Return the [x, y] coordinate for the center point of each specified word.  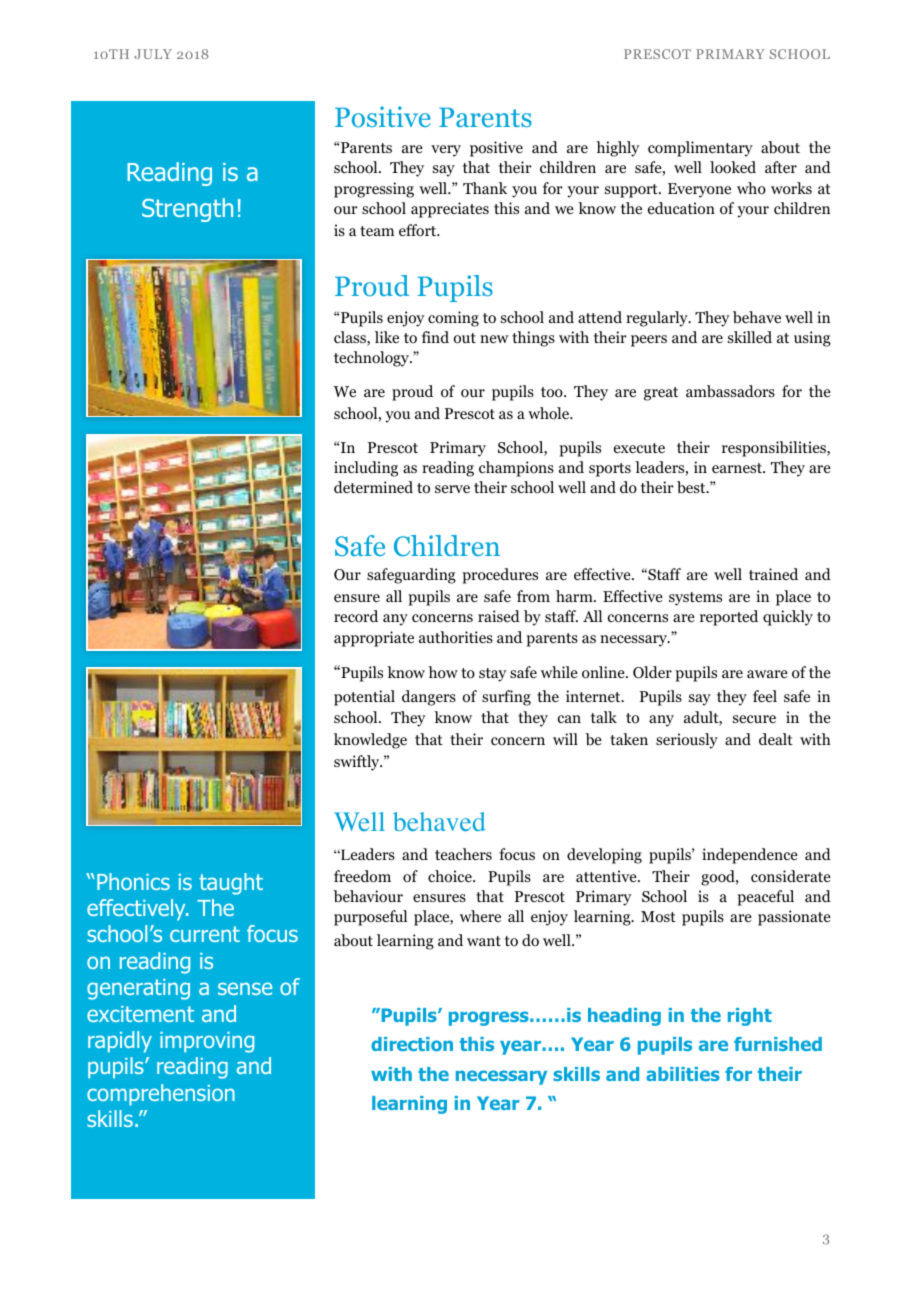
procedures [500, 576]
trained [773, 574]
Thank [485, 188]
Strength [187, 210]
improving [207, 1042]
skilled [750, 337]
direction [412, 1044]
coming [453, 319]
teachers [463, 854]
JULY [153, 54]
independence [750, 856]
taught [231, 884]
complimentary [700, 149]
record [356, 616]
